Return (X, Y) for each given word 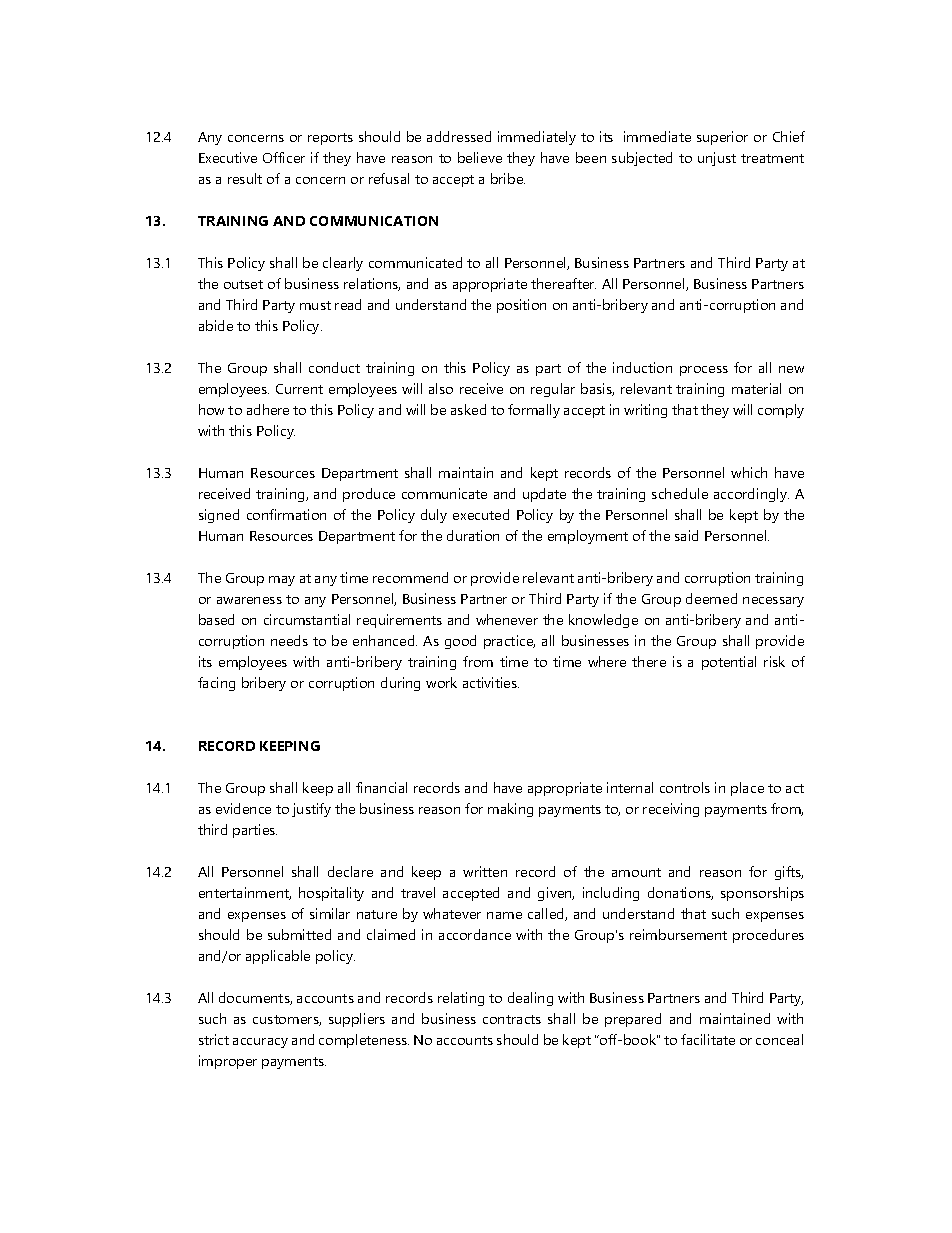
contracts (512, 1019)
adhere (268, 409)
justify (311, 810)
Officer (284, 157)
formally (534, 411)
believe (480, 157)
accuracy (260, 1043)
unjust (717, 159)
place (747, 789)
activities (491, 682)
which (749, 472)
